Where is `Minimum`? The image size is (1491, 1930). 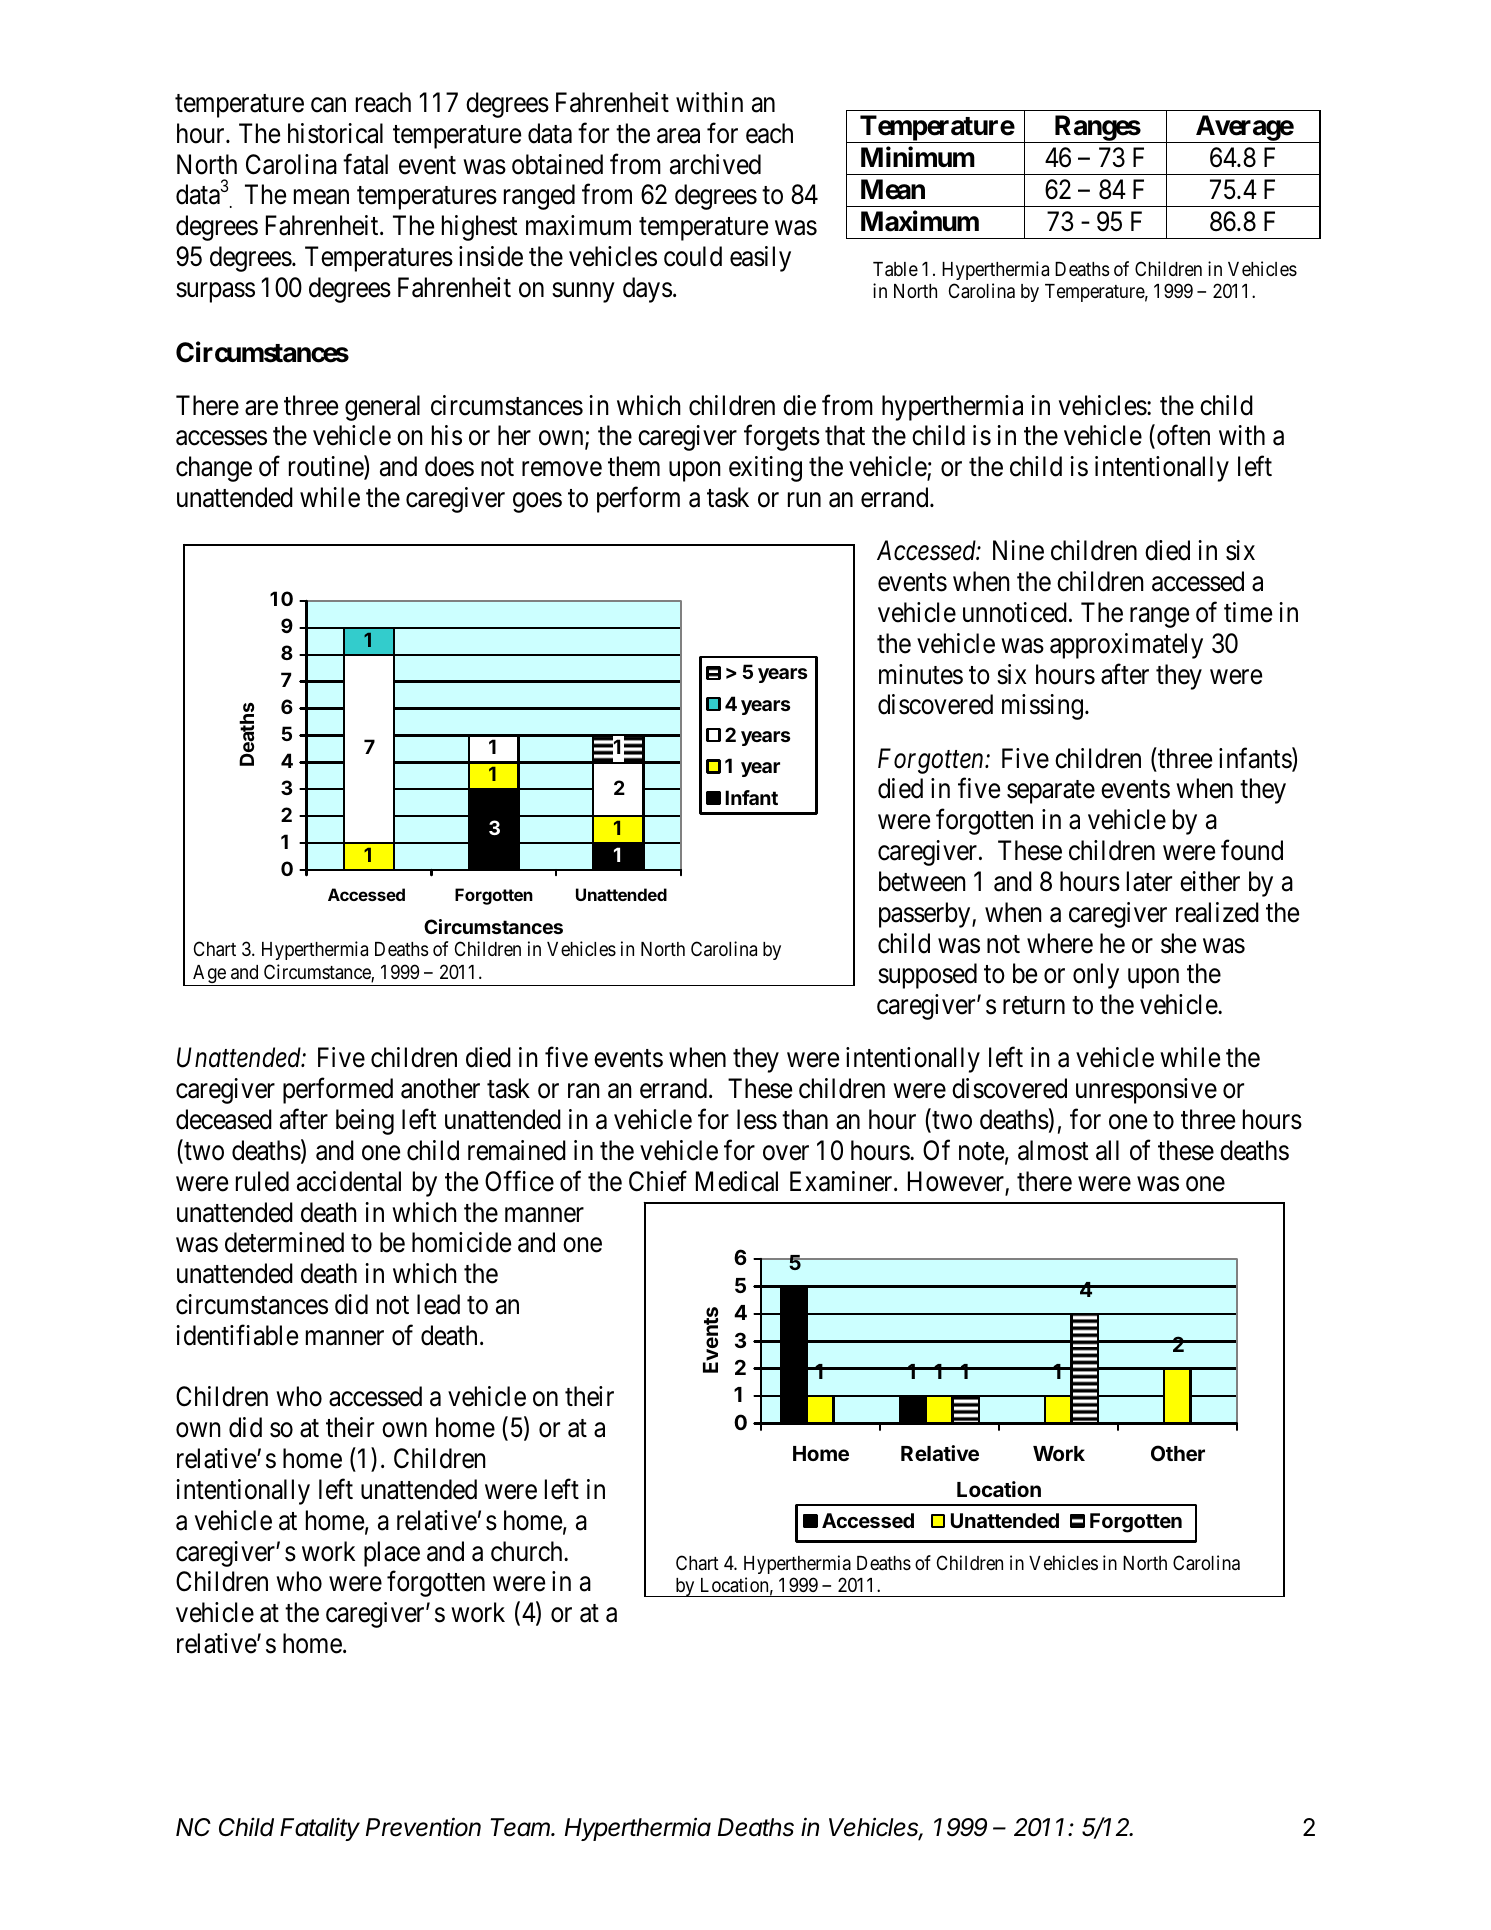 Minimum is located at coordinates (918, 157).
